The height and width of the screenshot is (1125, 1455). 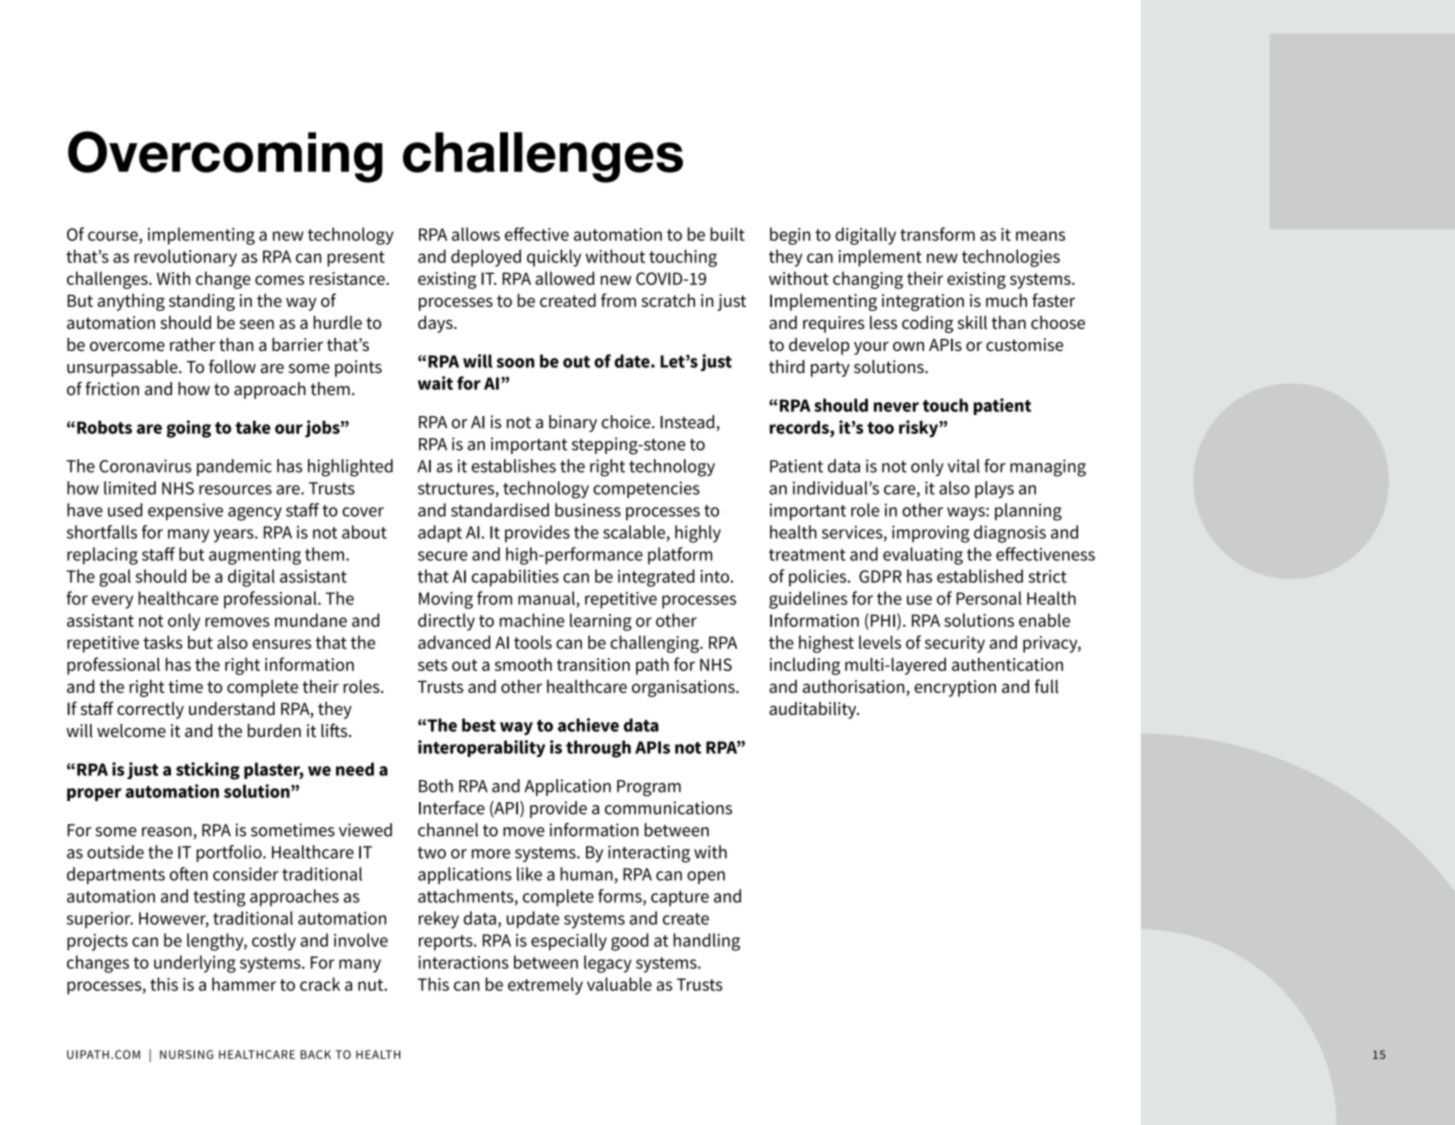 What do you see at coordinates (476, 234) in the screenshot?
I see `allows` at bounding box center [476, 234].
